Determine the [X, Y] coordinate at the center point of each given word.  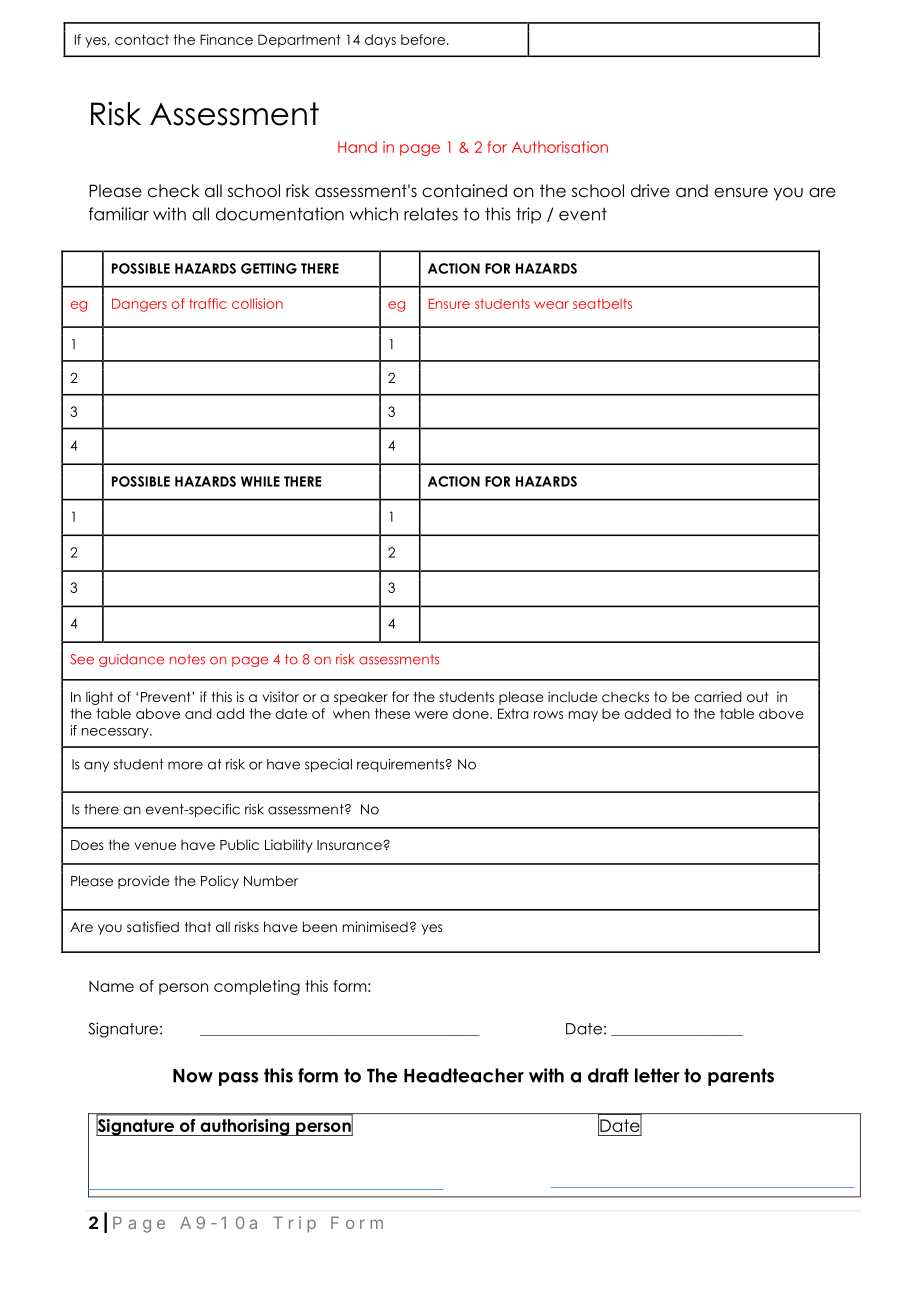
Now [193, 1076]
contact [142, 39]
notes [187, 659]
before [423, 39]
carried [718, 696]
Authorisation [560, 147]
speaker [361, 698]
